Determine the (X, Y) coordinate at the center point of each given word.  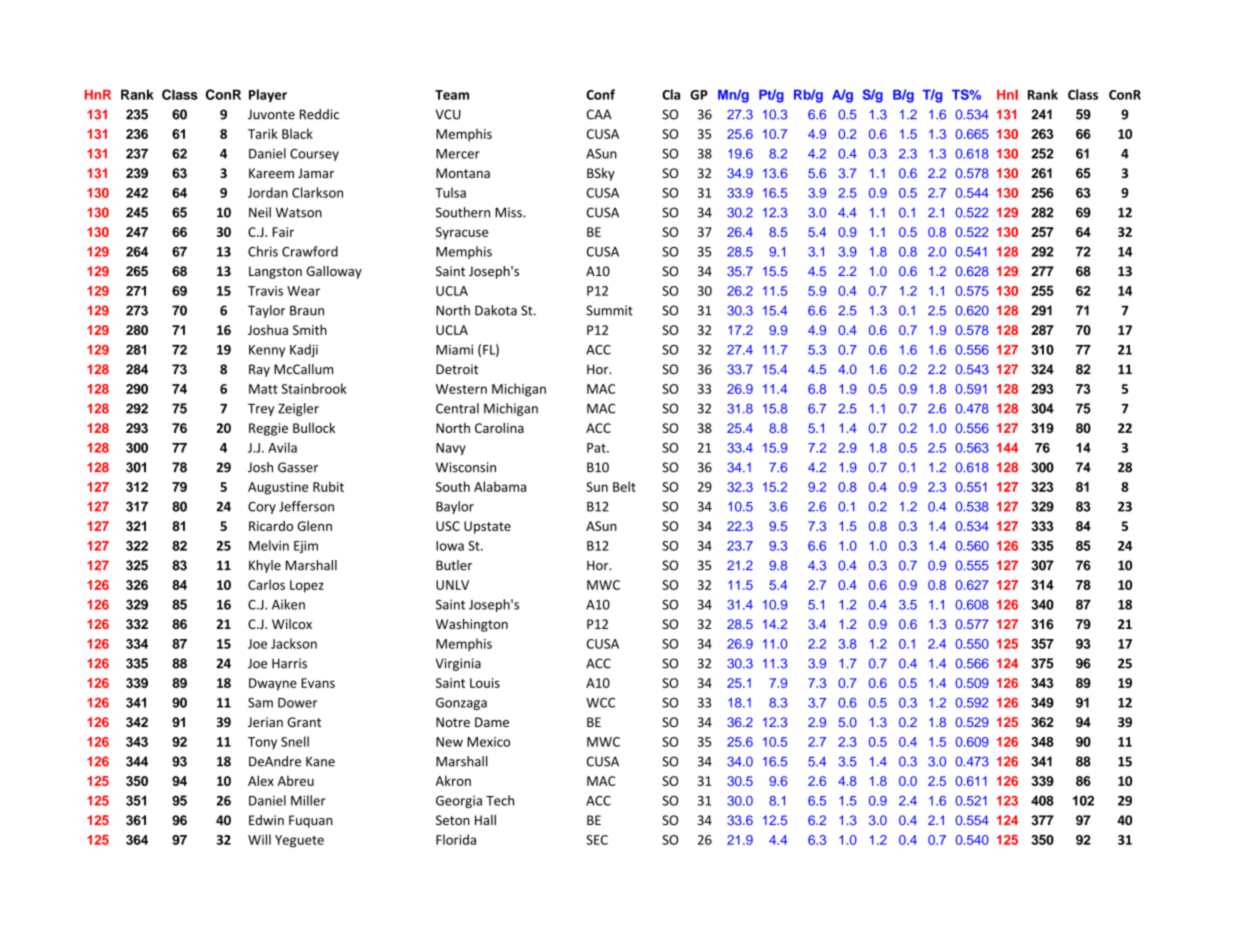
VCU (448, 114)
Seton (453, 820)
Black (297, 133)
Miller (308, 800)
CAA (599, 114)
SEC (597, 840)
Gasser (298, 467)
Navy (451, 449)
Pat (597, 448)
